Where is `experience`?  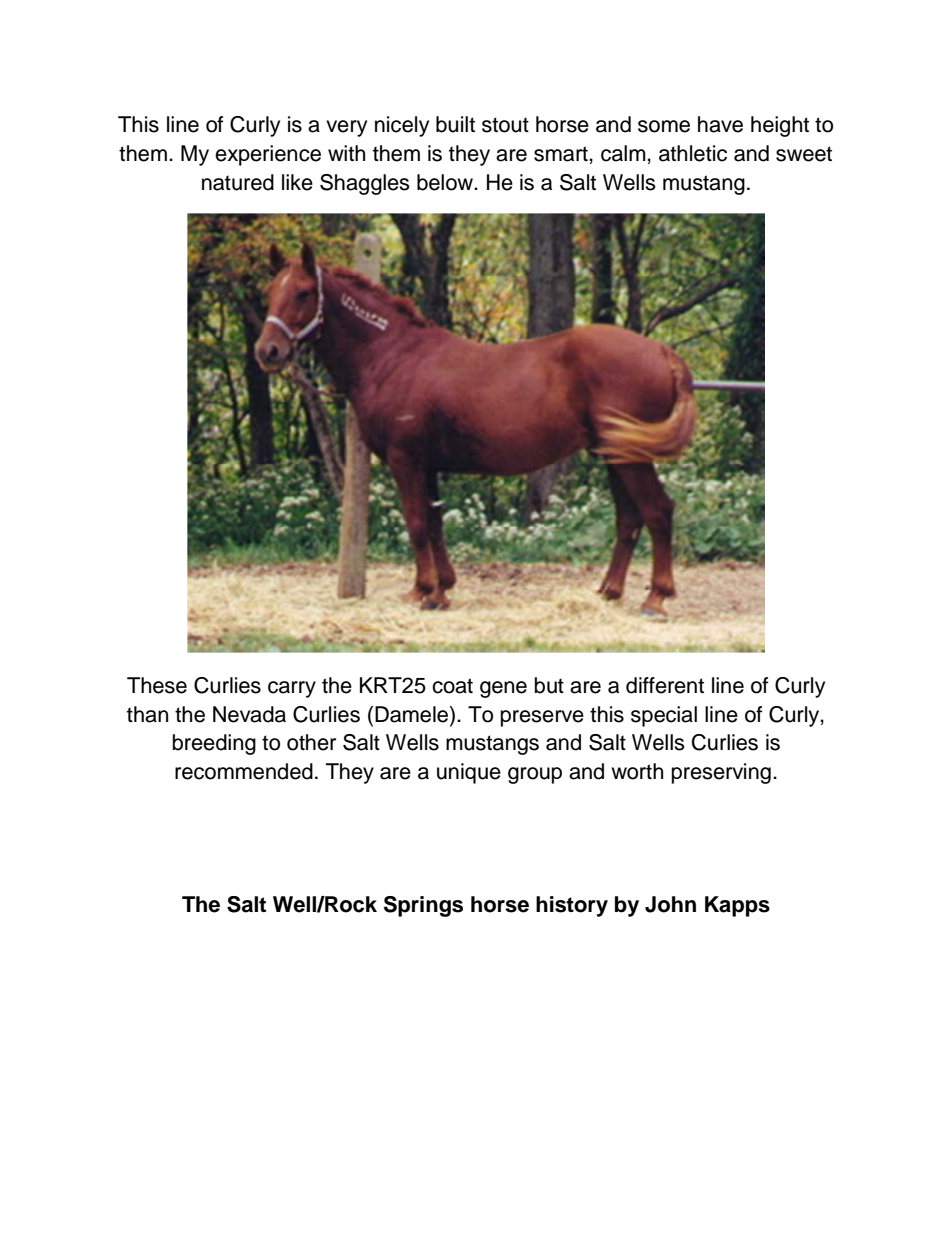
experience is located at coordinates (268, 155).
